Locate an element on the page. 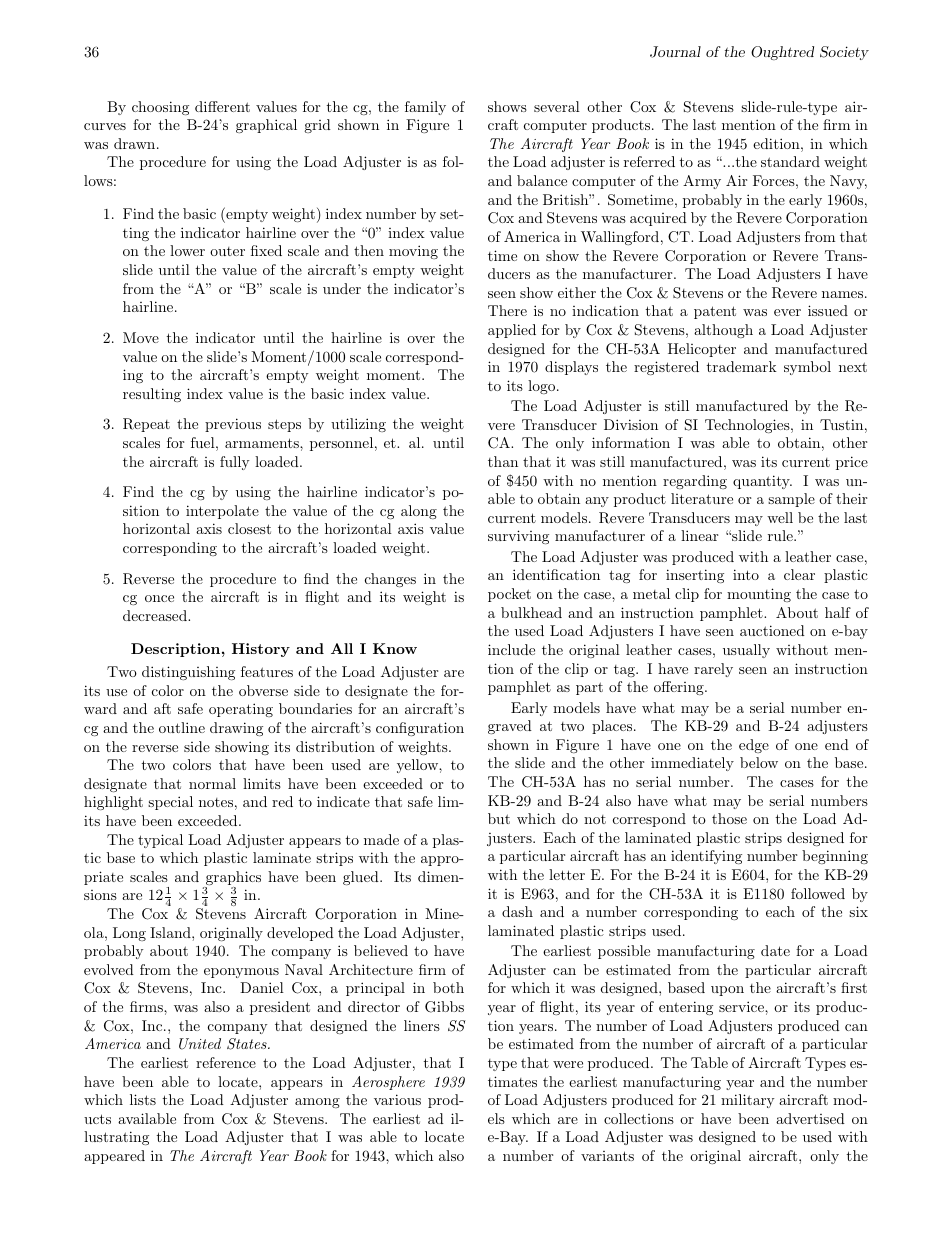  bulkhead is located at coordinates (531, 612).
